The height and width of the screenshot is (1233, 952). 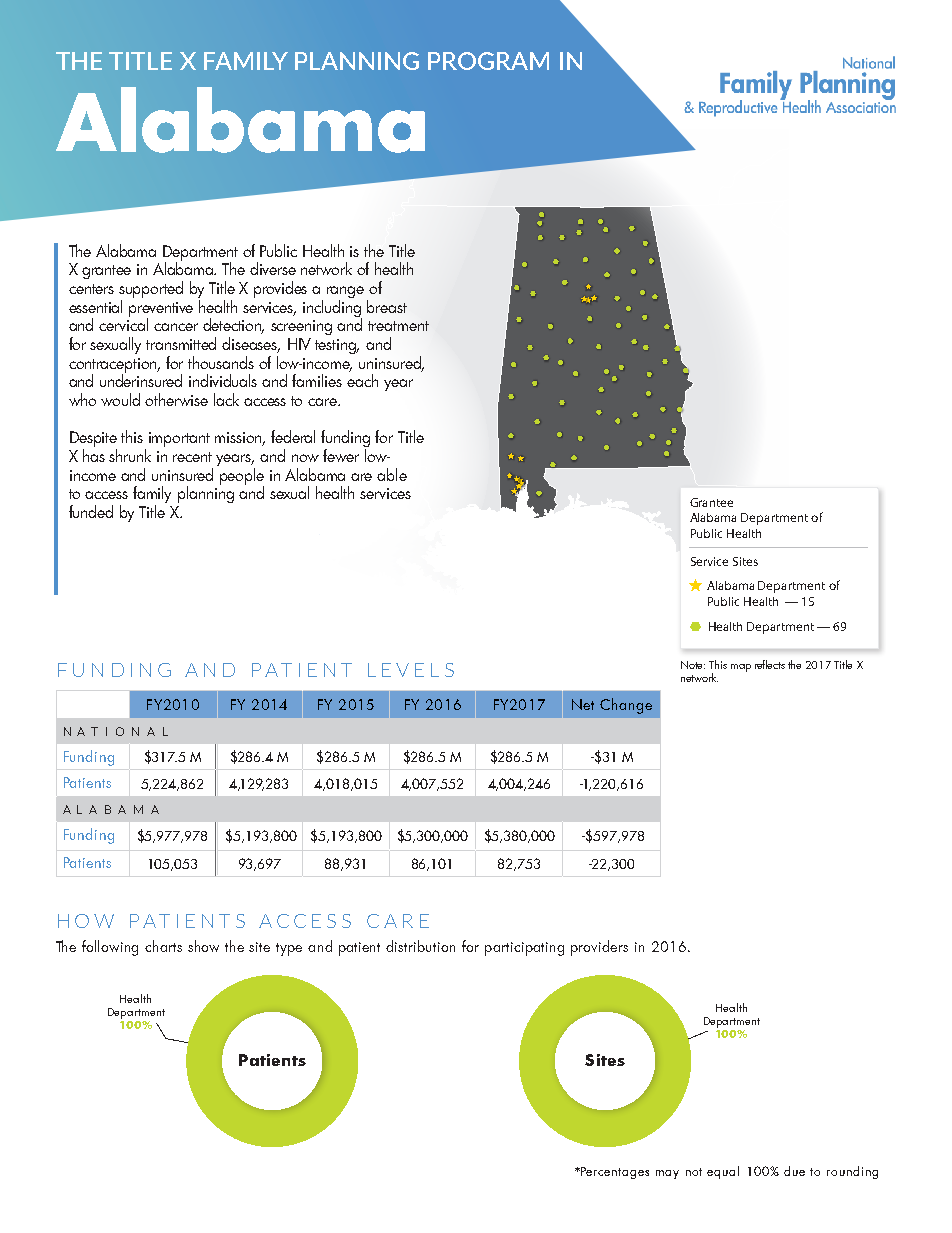 What do you see at coordinates (91, 511) in the screenshot?
I see `funded` at bounding box center [91, 511].
